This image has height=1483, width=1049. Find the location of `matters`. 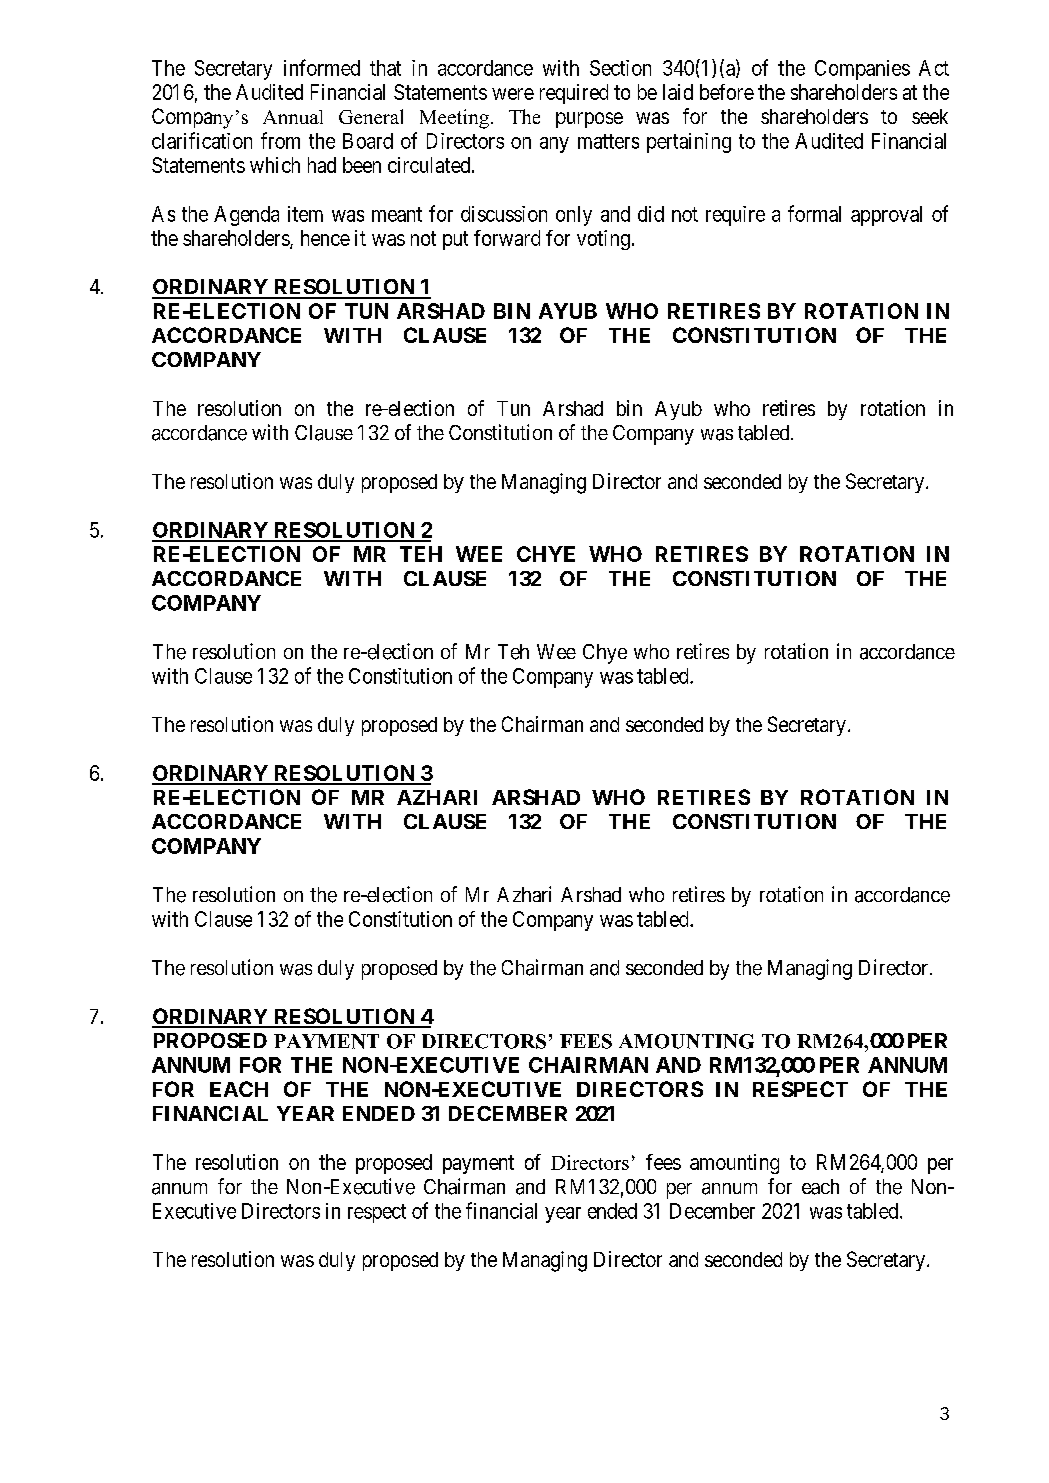

matters is located at coordinates (608, 141).
